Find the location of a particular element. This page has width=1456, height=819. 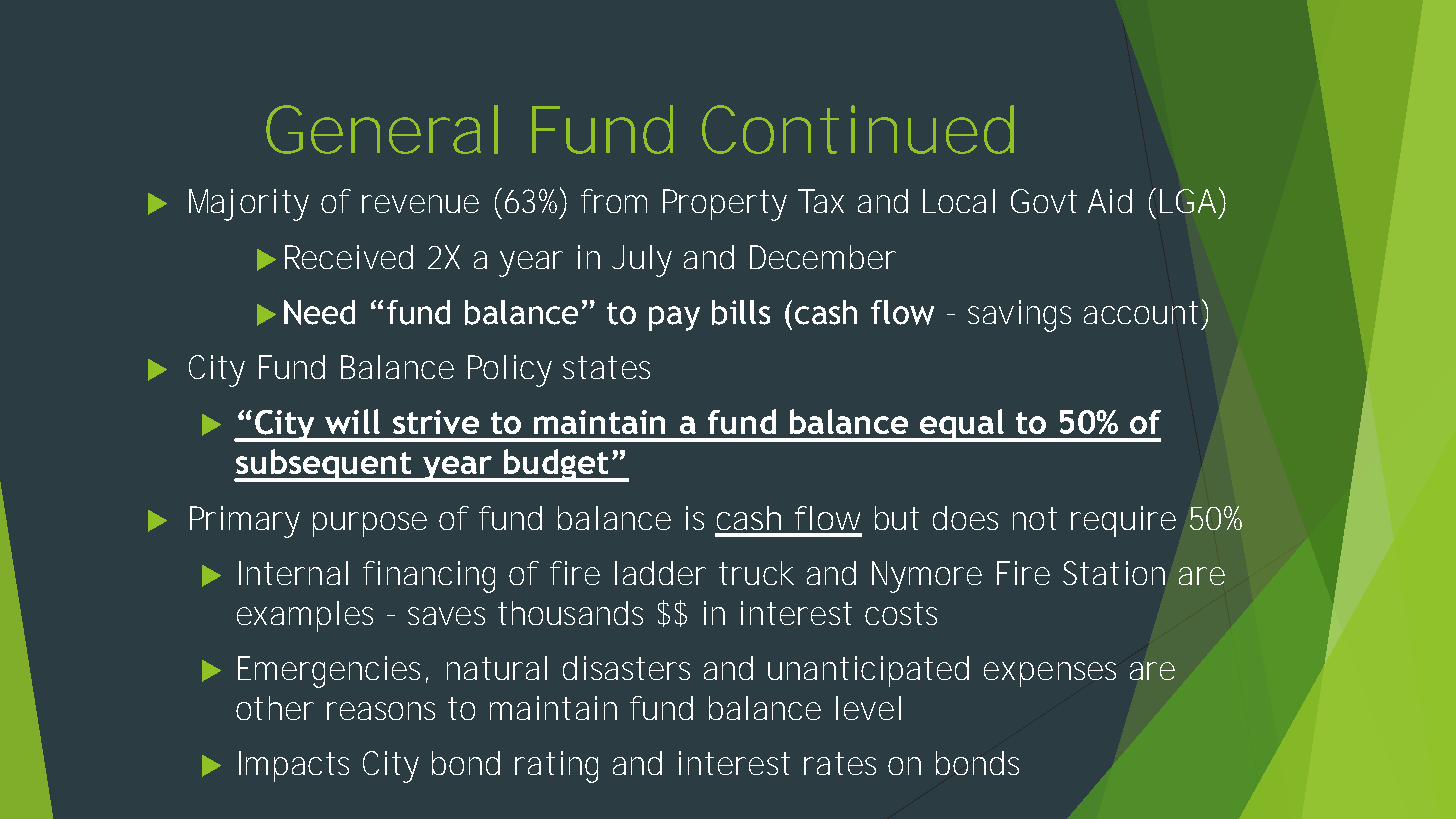

budget is located at coordinates (556, 465).
